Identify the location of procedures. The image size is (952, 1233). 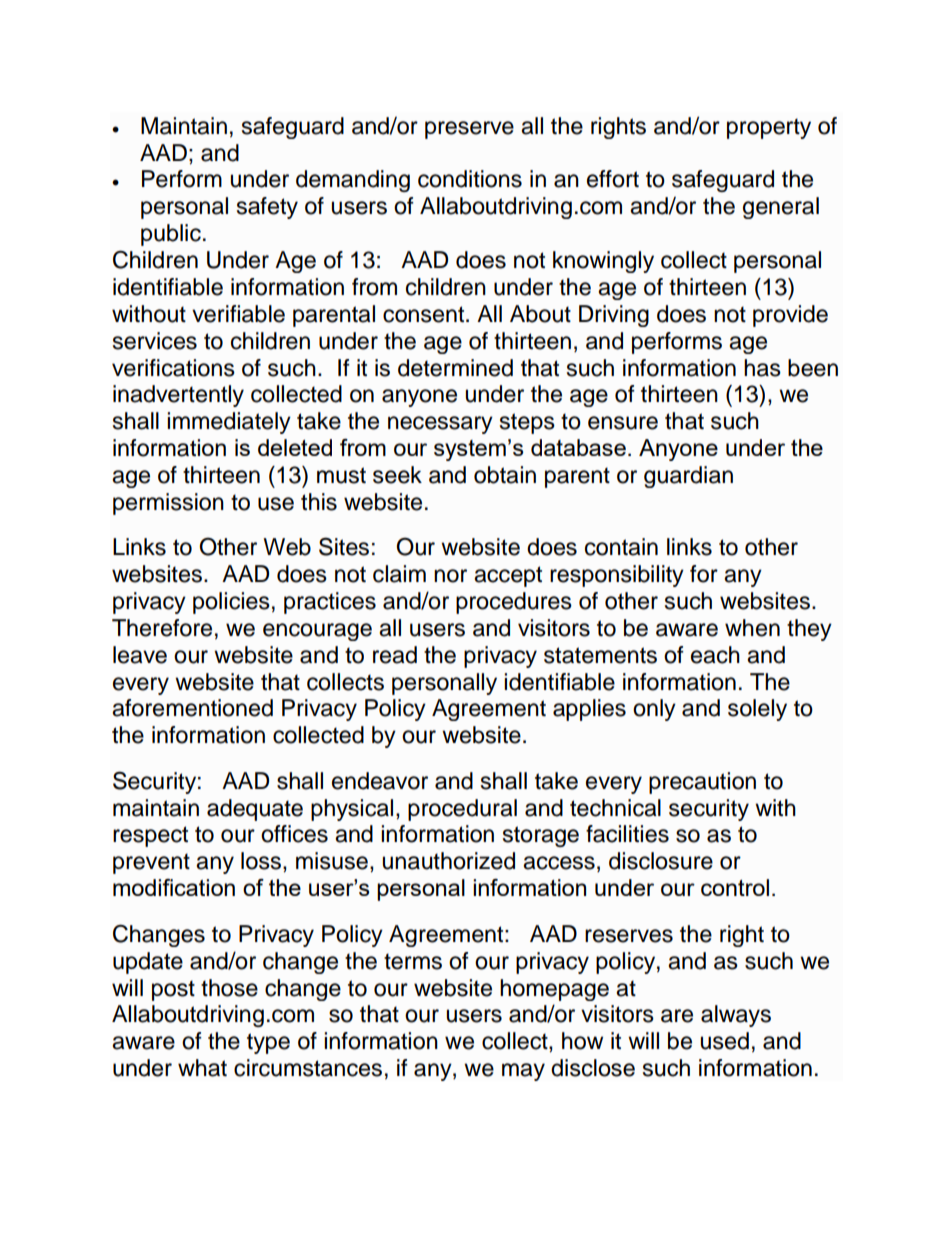
(514, 603).
